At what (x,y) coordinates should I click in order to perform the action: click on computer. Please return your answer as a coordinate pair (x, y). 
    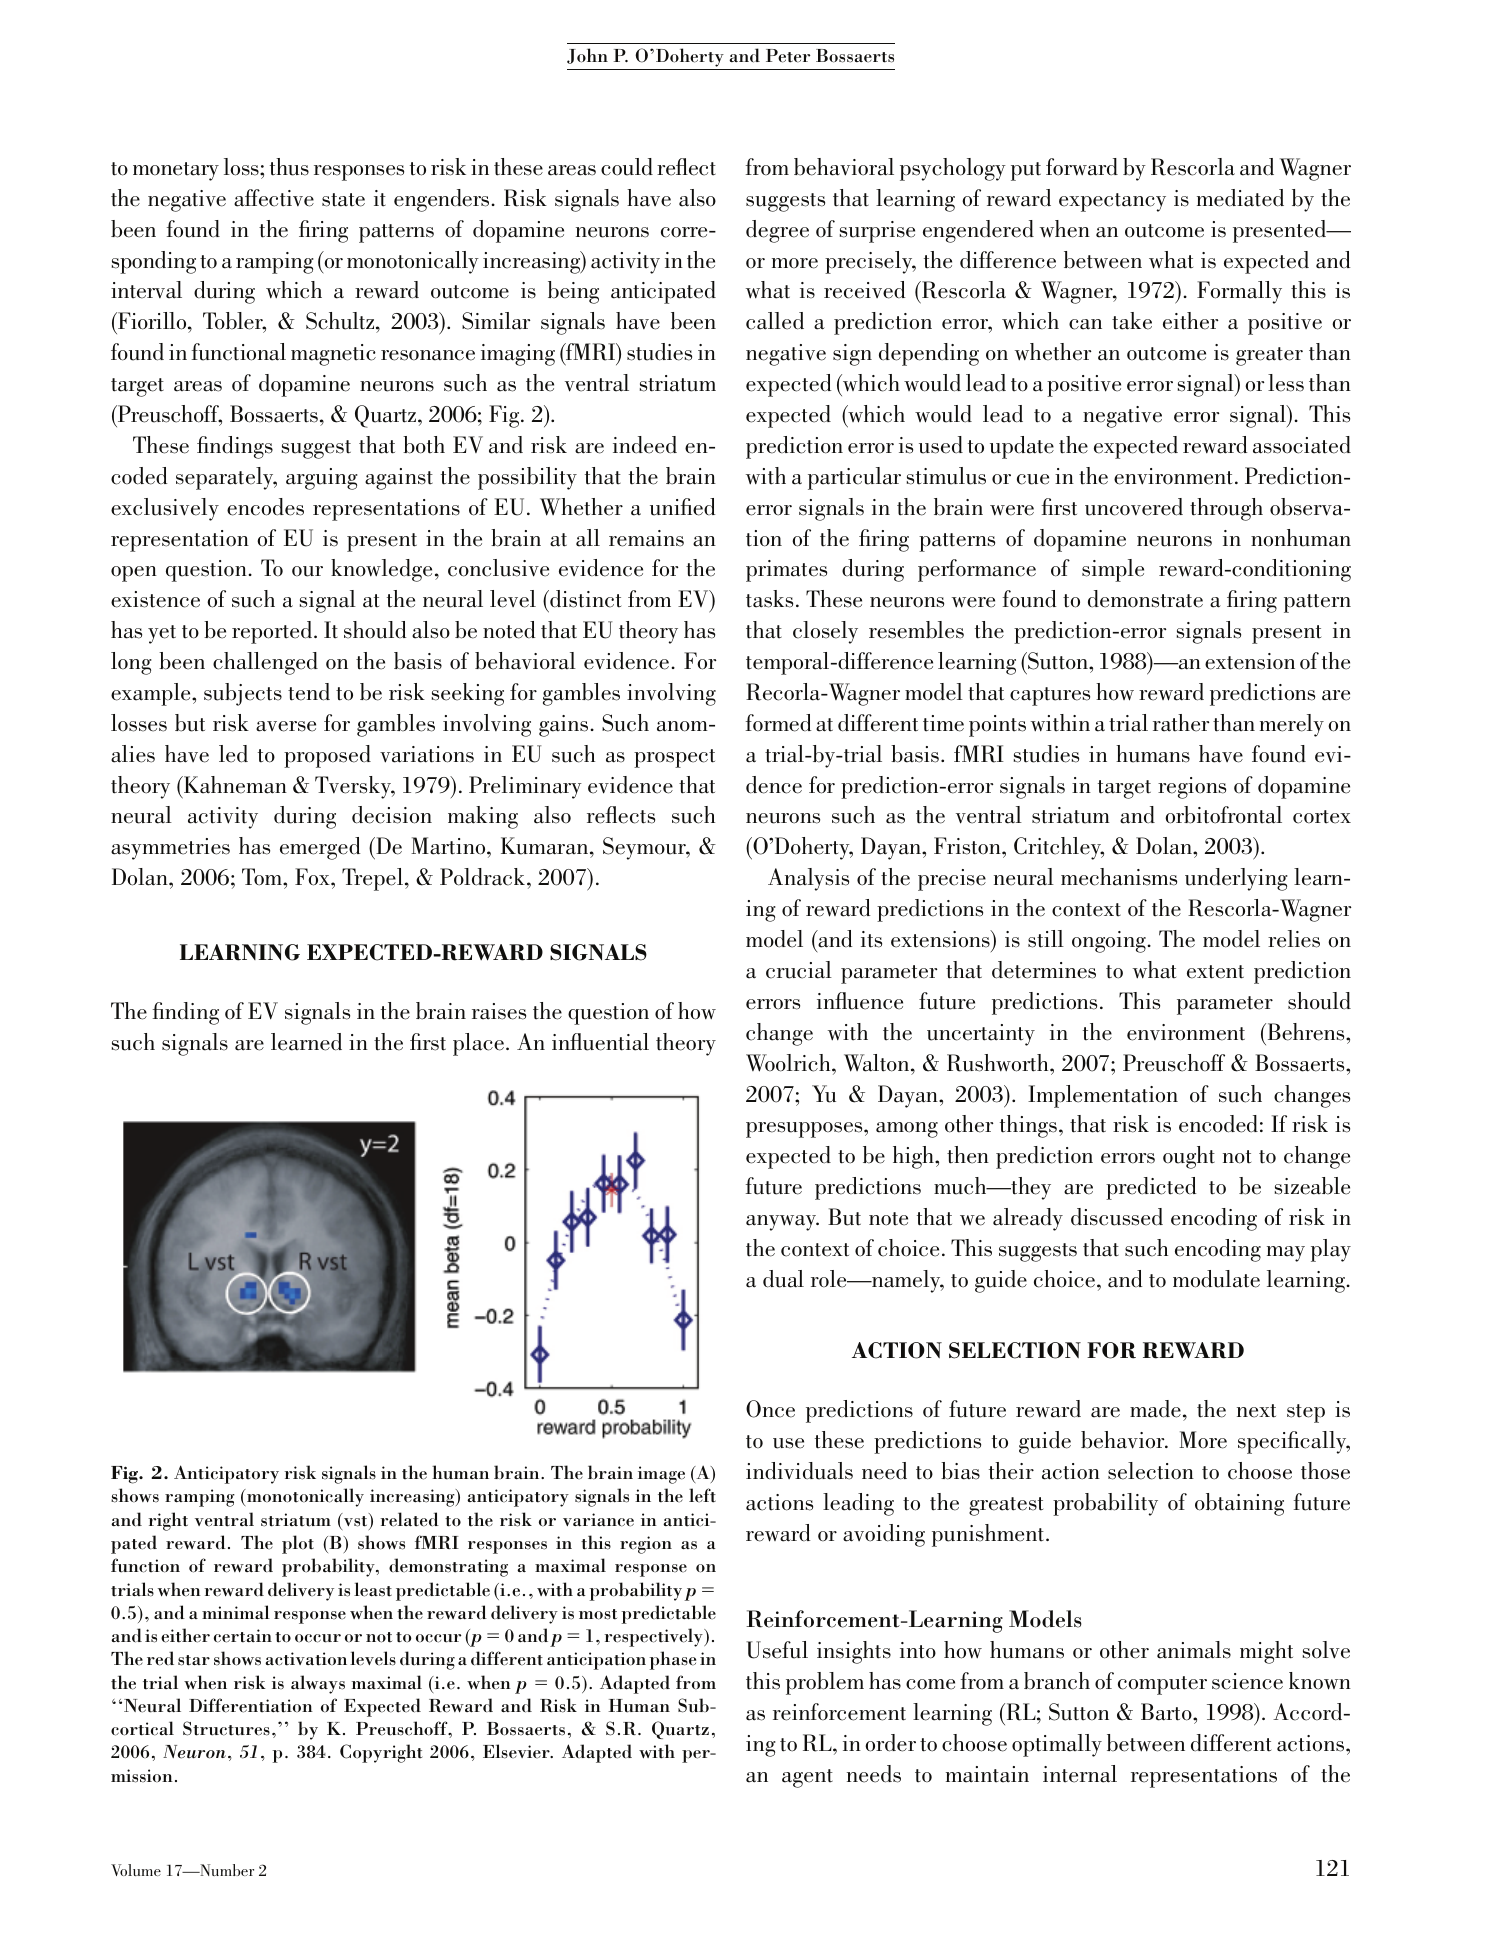
    Looking at the image, I should click on (1162, 1685).
